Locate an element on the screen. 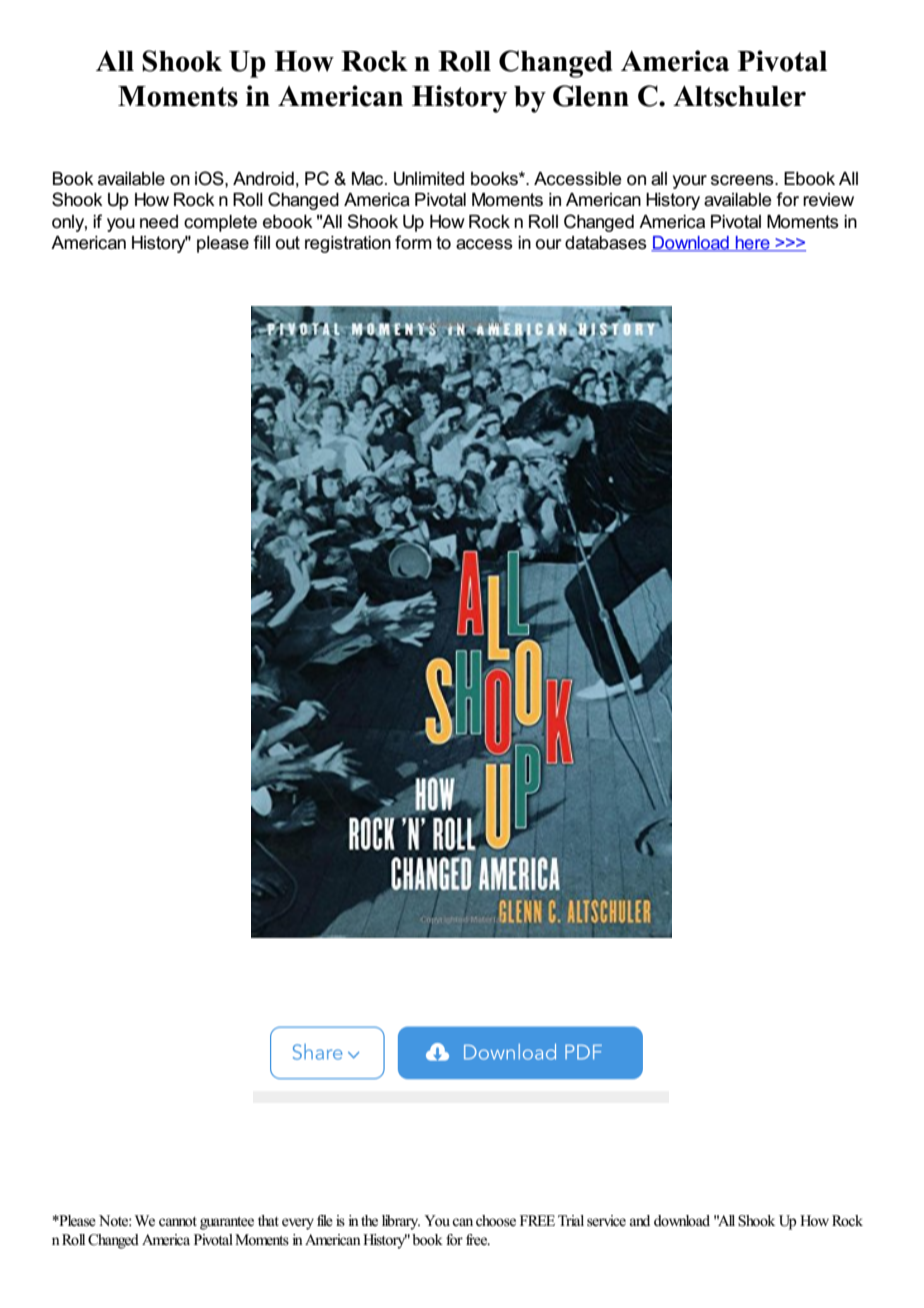 The image size is (924, 1308). here is located at coordinates (753, 244).
